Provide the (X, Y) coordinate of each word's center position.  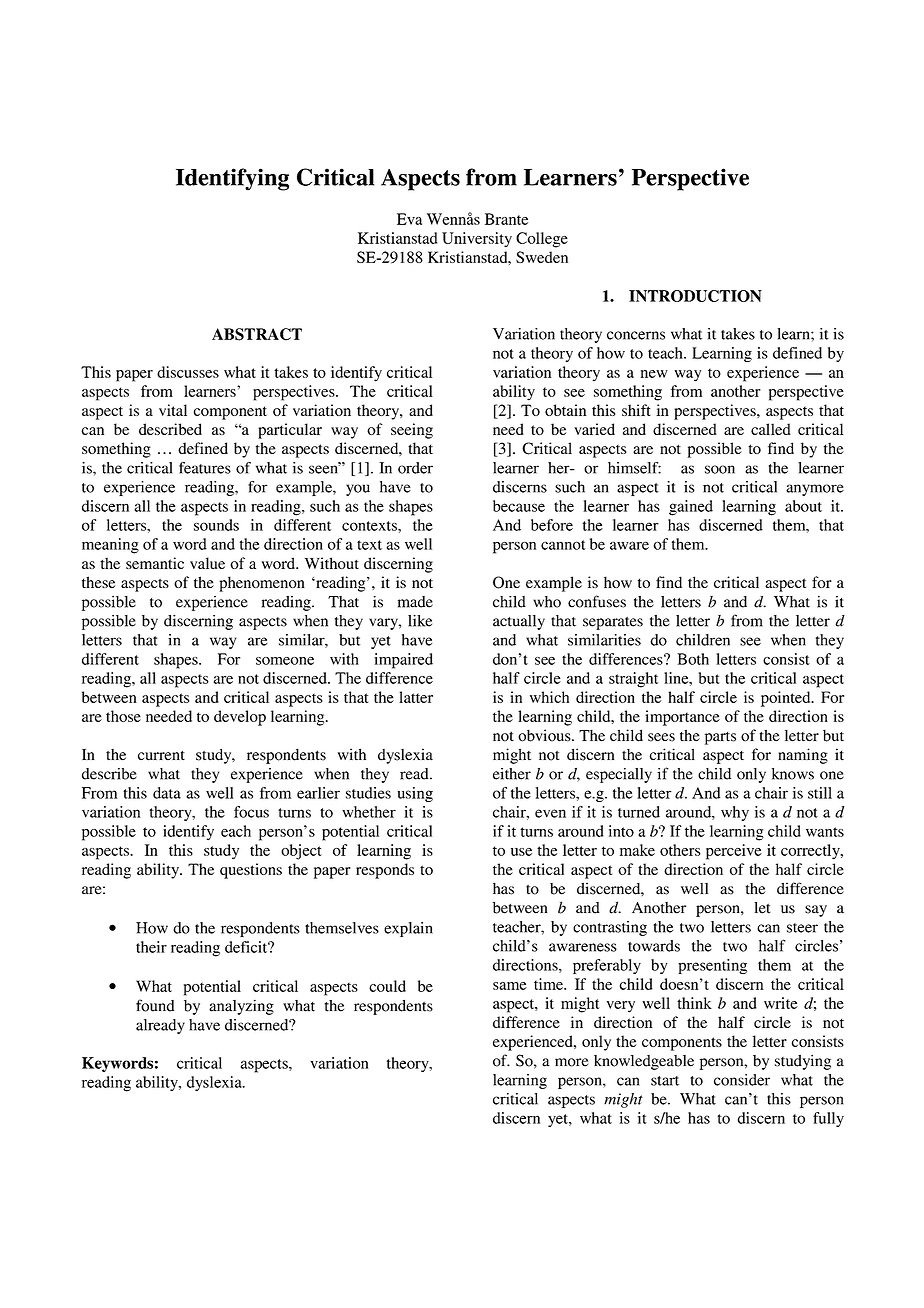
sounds (216, 525)
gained (691, 508)
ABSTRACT (257, 334)
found (155, 1005)
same (510, 986)
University (477, 240)
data (167, 793)
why (735, 813)
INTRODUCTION (695, 296)
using (415, 794)
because (519, 506)
